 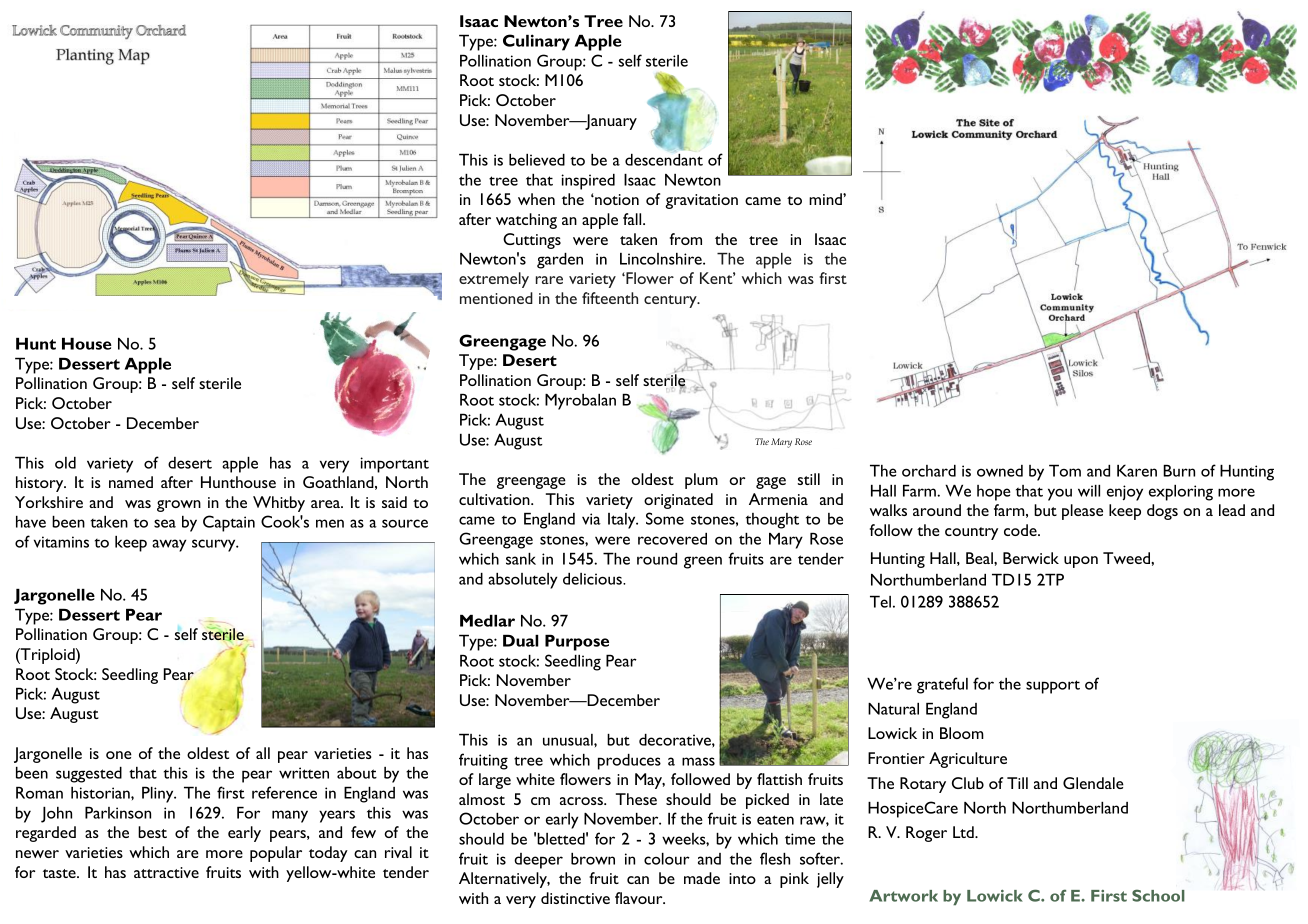 I want to click on upon, so click(x=1081, y=562).
